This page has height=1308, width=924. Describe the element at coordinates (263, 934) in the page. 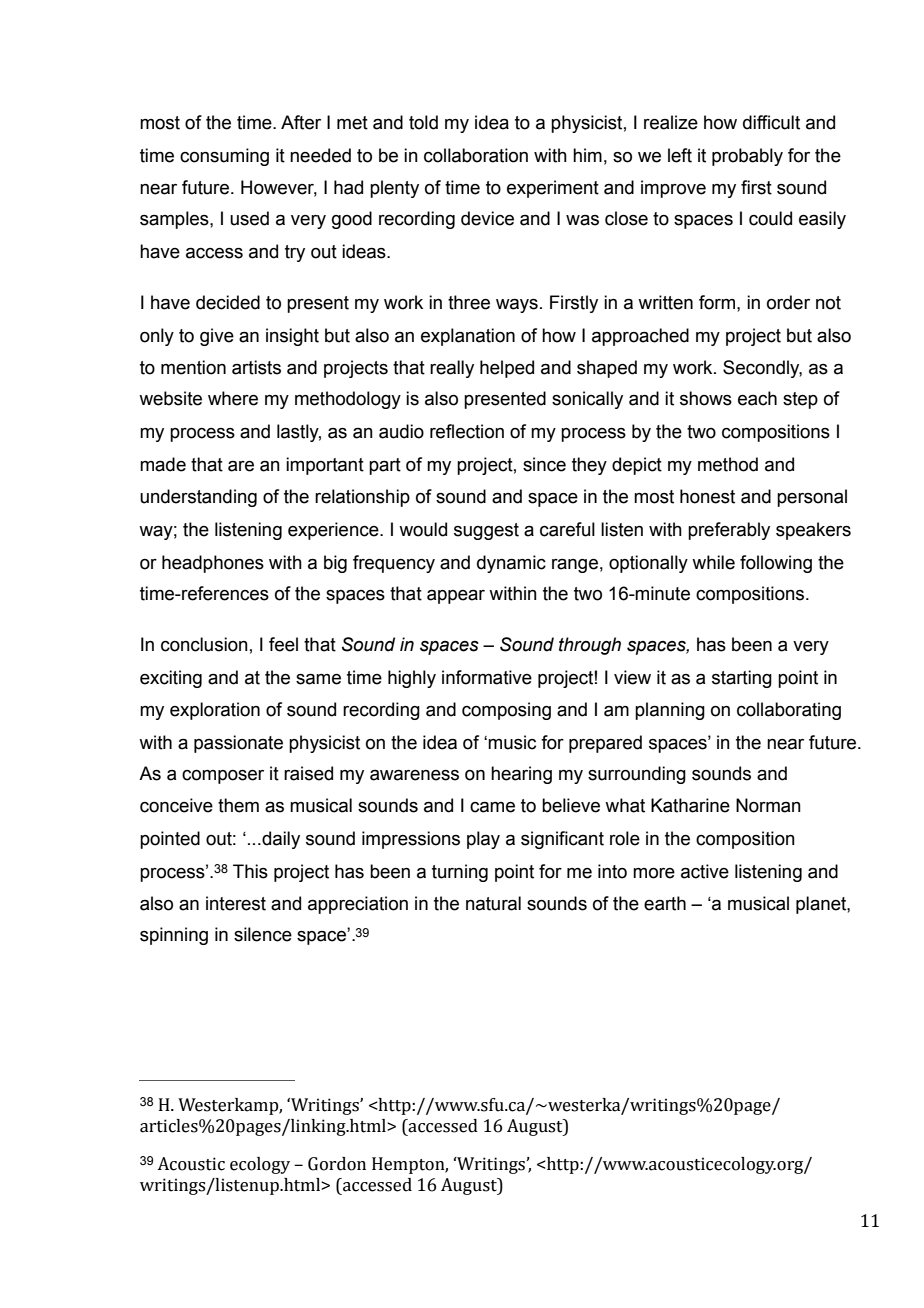

I see `silence` at that location.
